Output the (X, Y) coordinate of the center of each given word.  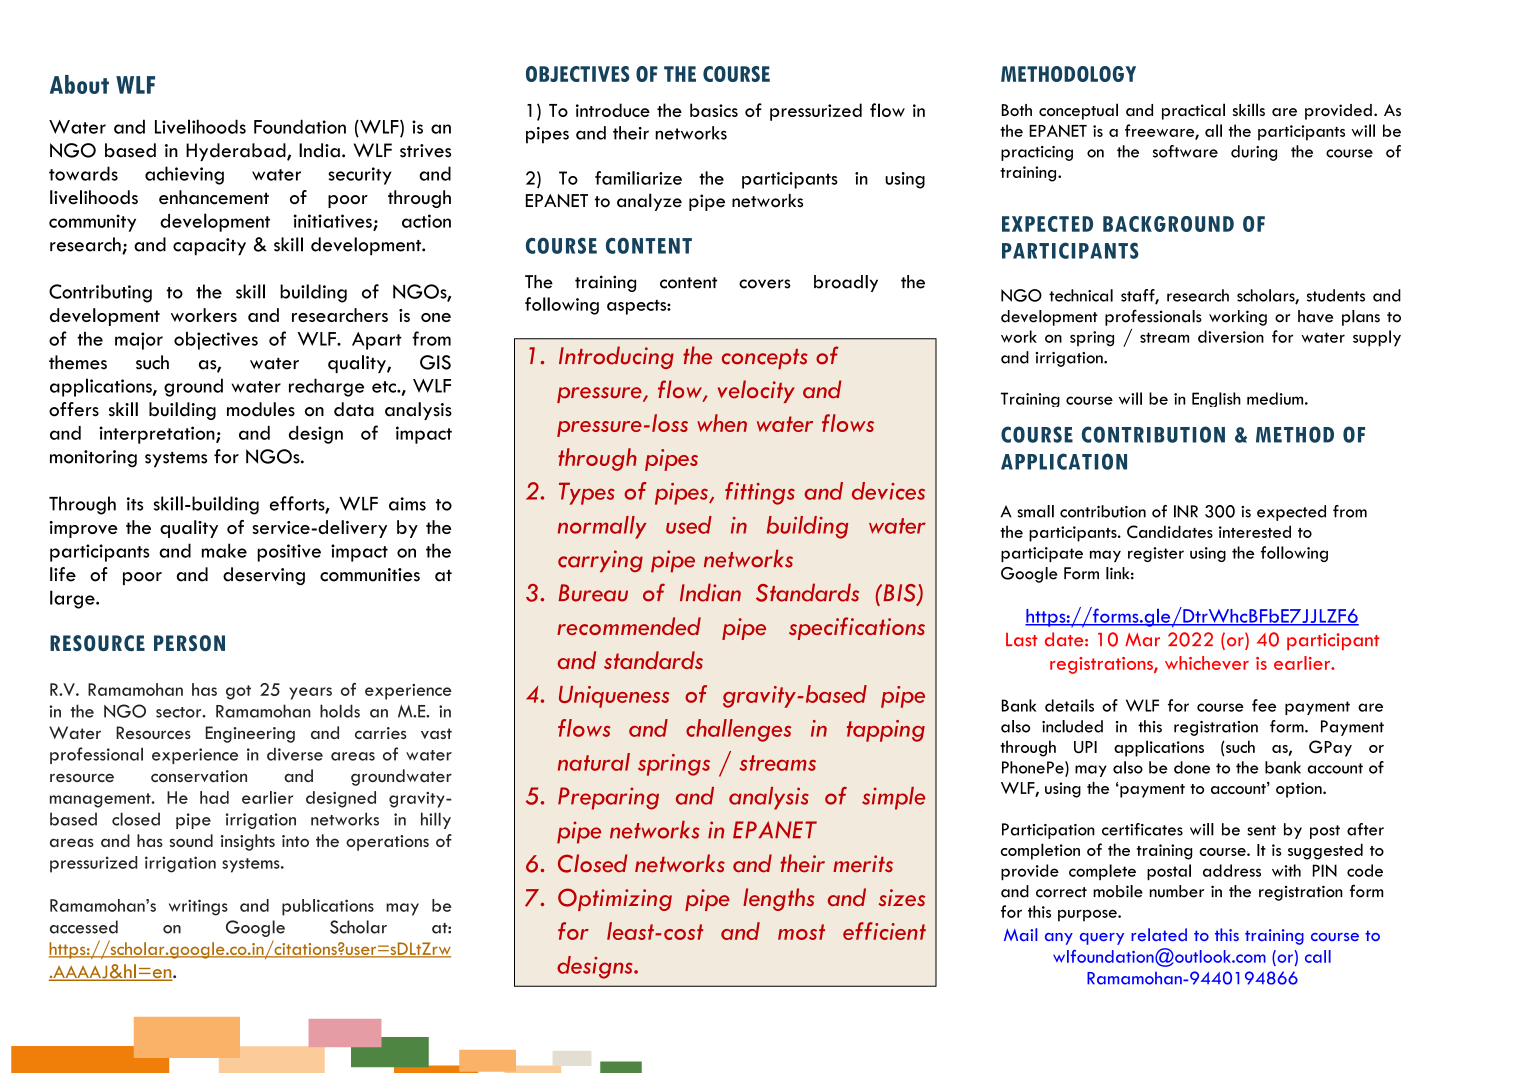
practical (1193, 111)
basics (714, 110)
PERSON (189, 643)
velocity (756, 391)
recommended (629, 626)
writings (198, 907)
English (1216, 399)
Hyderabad (237, 152)
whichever (1207, 663)
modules (261, 409)
